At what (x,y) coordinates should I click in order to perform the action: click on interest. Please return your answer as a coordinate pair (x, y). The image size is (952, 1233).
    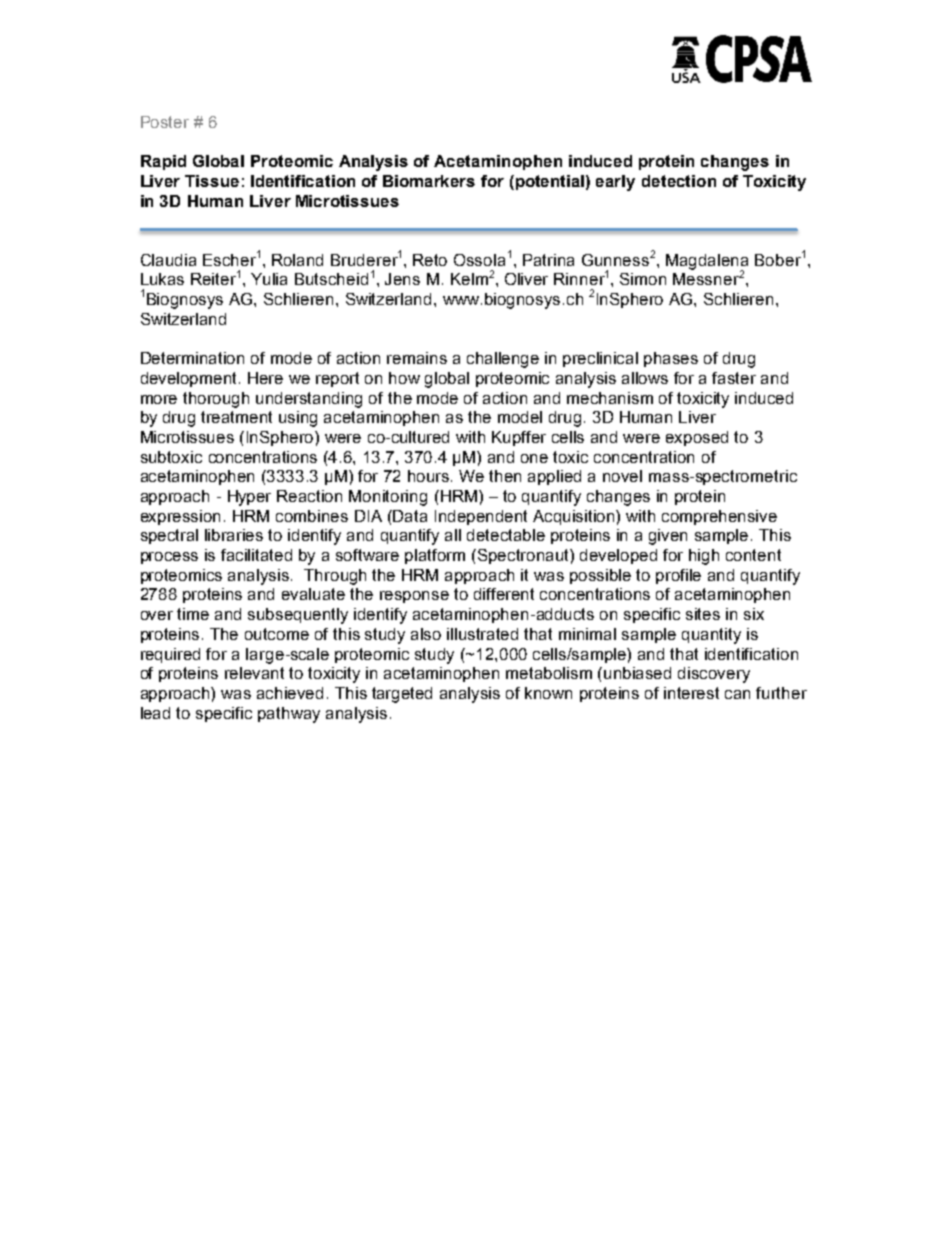
    Looking at the image, I should click on (691, 693).
